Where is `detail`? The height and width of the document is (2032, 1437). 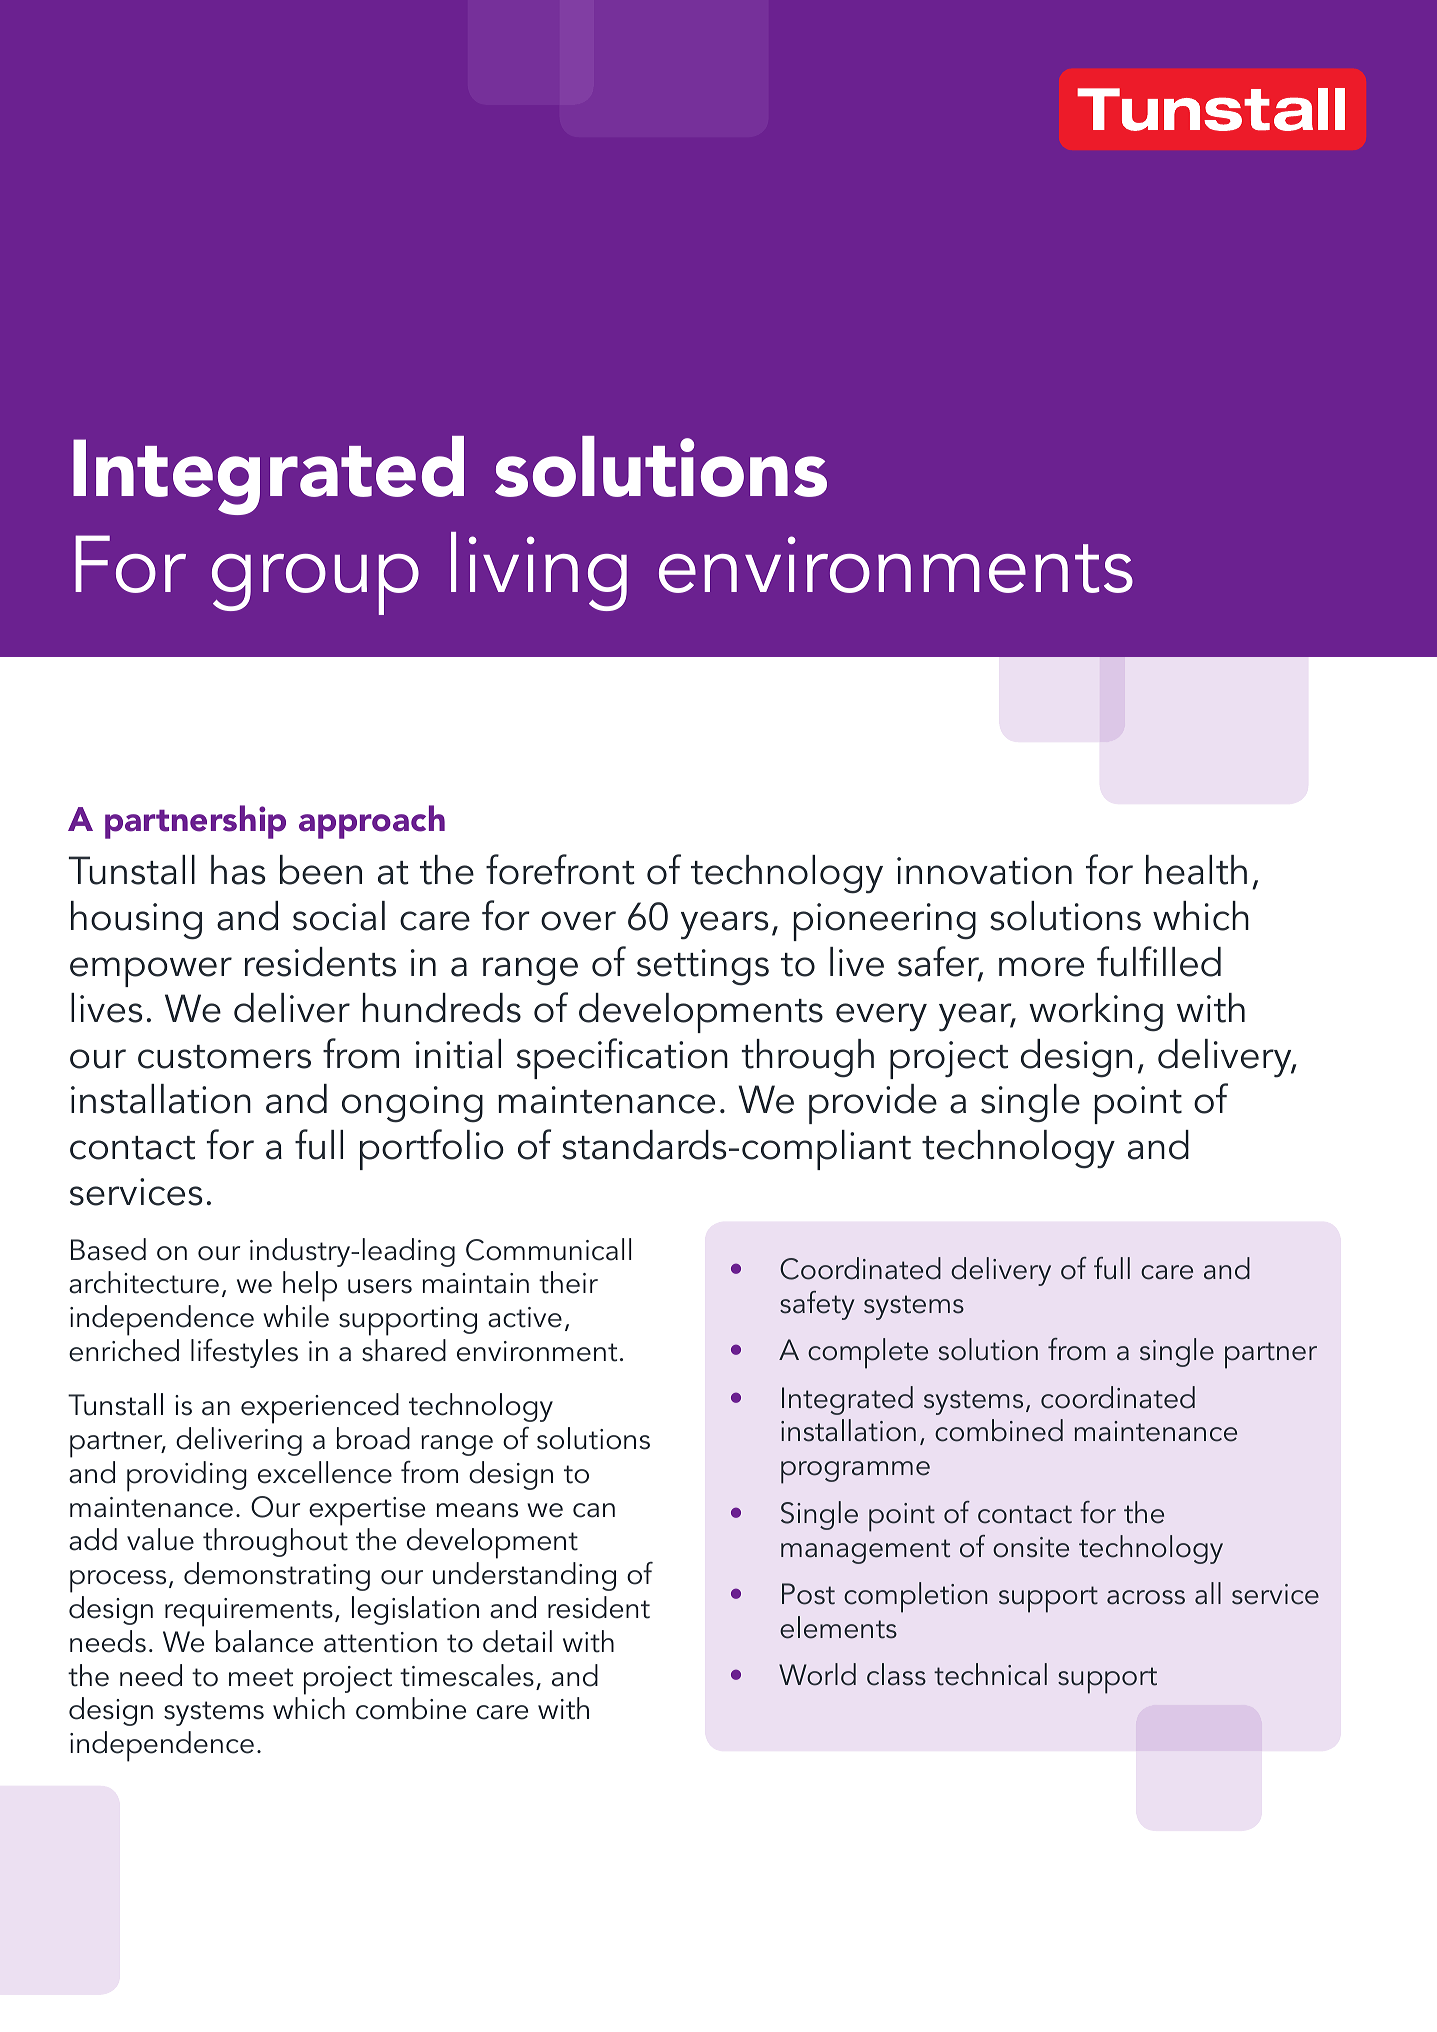
detail is located at coordinates (517, 1641).
